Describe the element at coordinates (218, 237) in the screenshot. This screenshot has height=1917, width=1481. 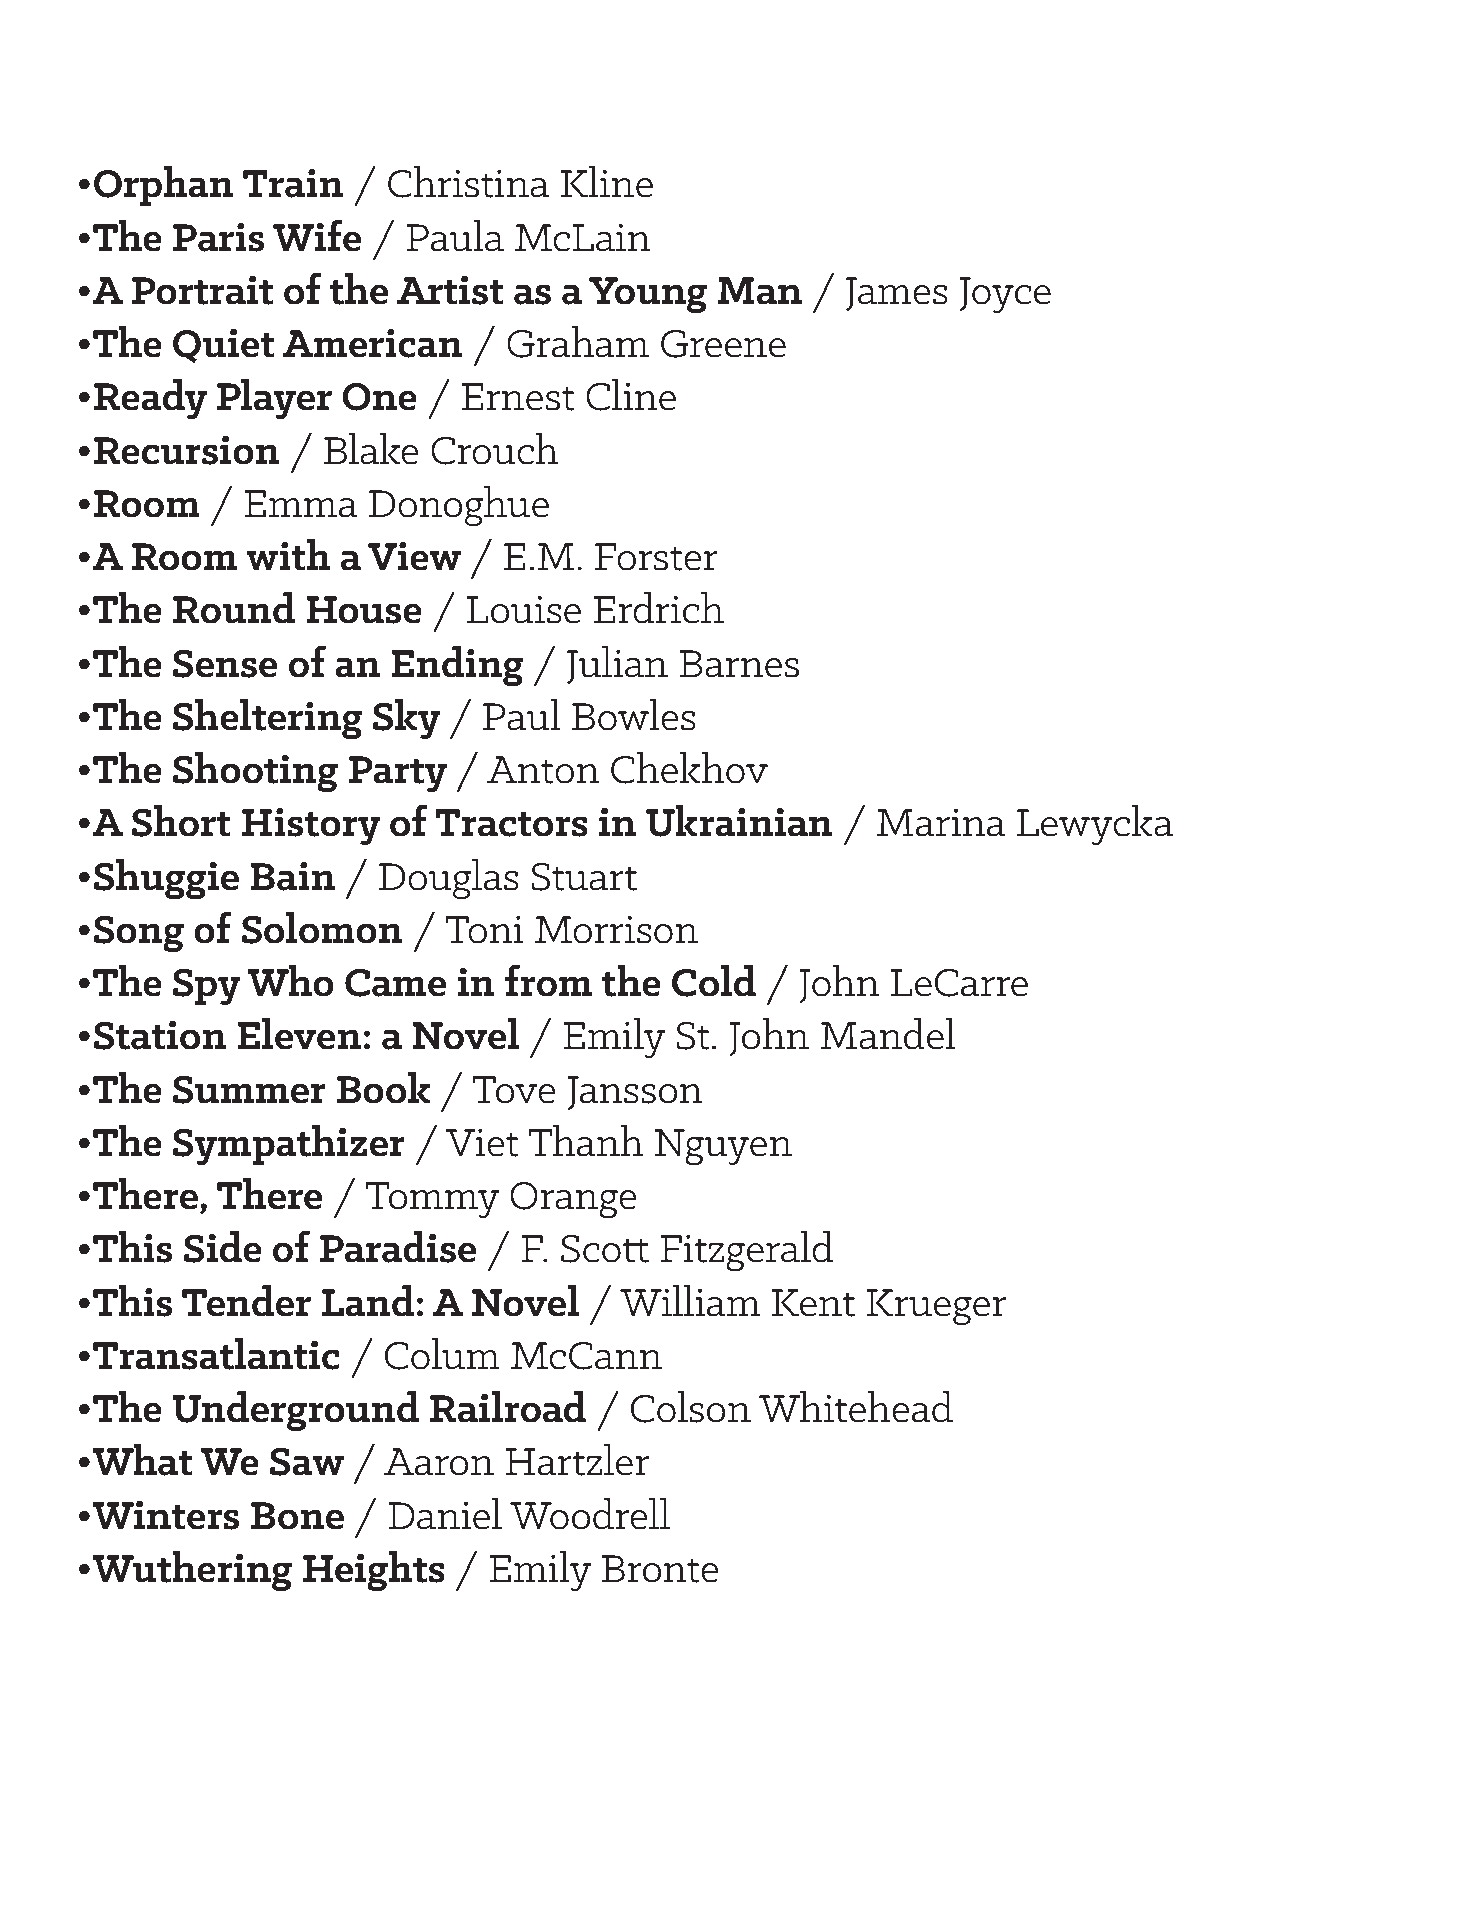
I see `Paris` at that location.
